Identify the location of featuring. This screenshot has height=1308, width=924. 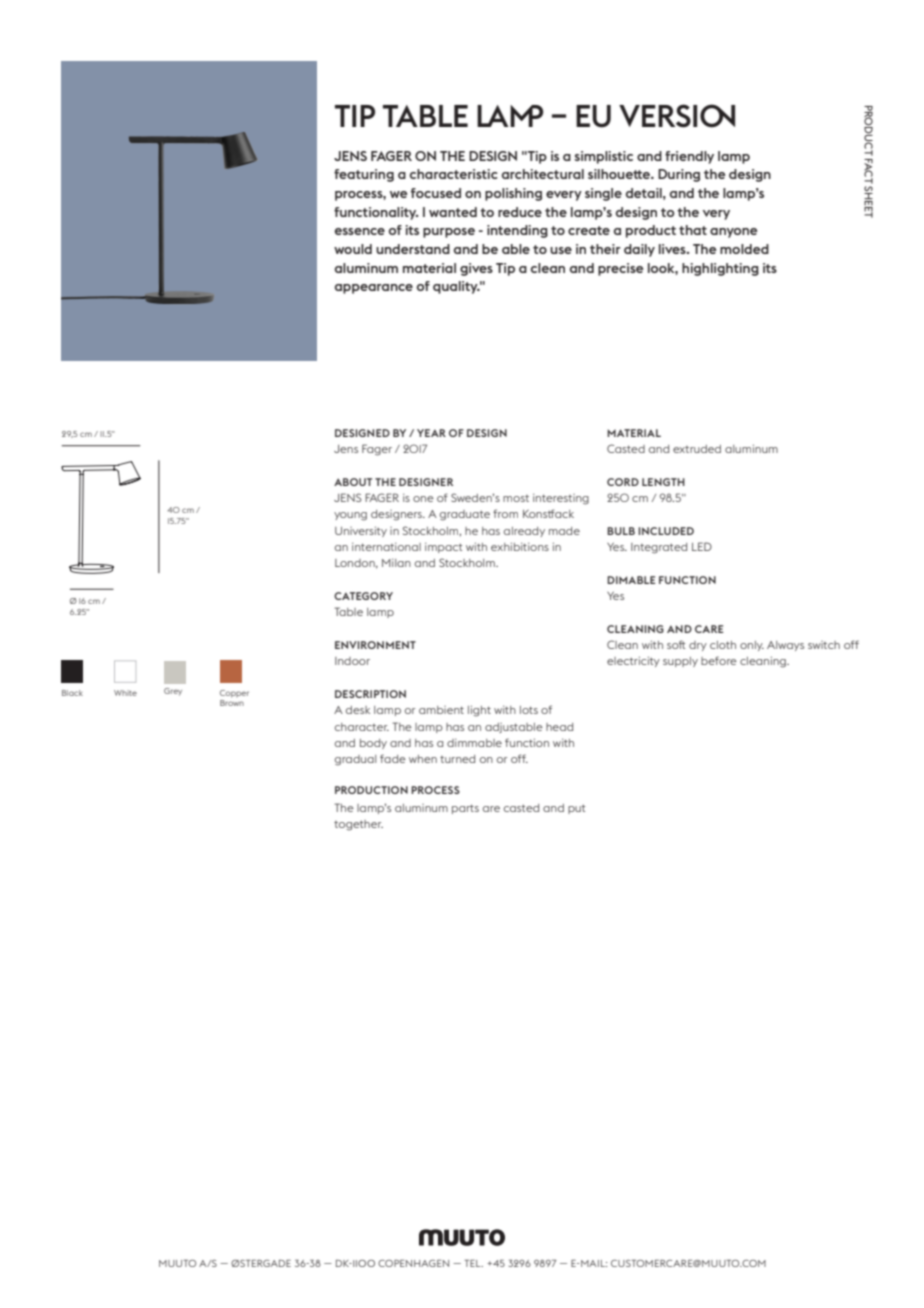
(364, 175).
